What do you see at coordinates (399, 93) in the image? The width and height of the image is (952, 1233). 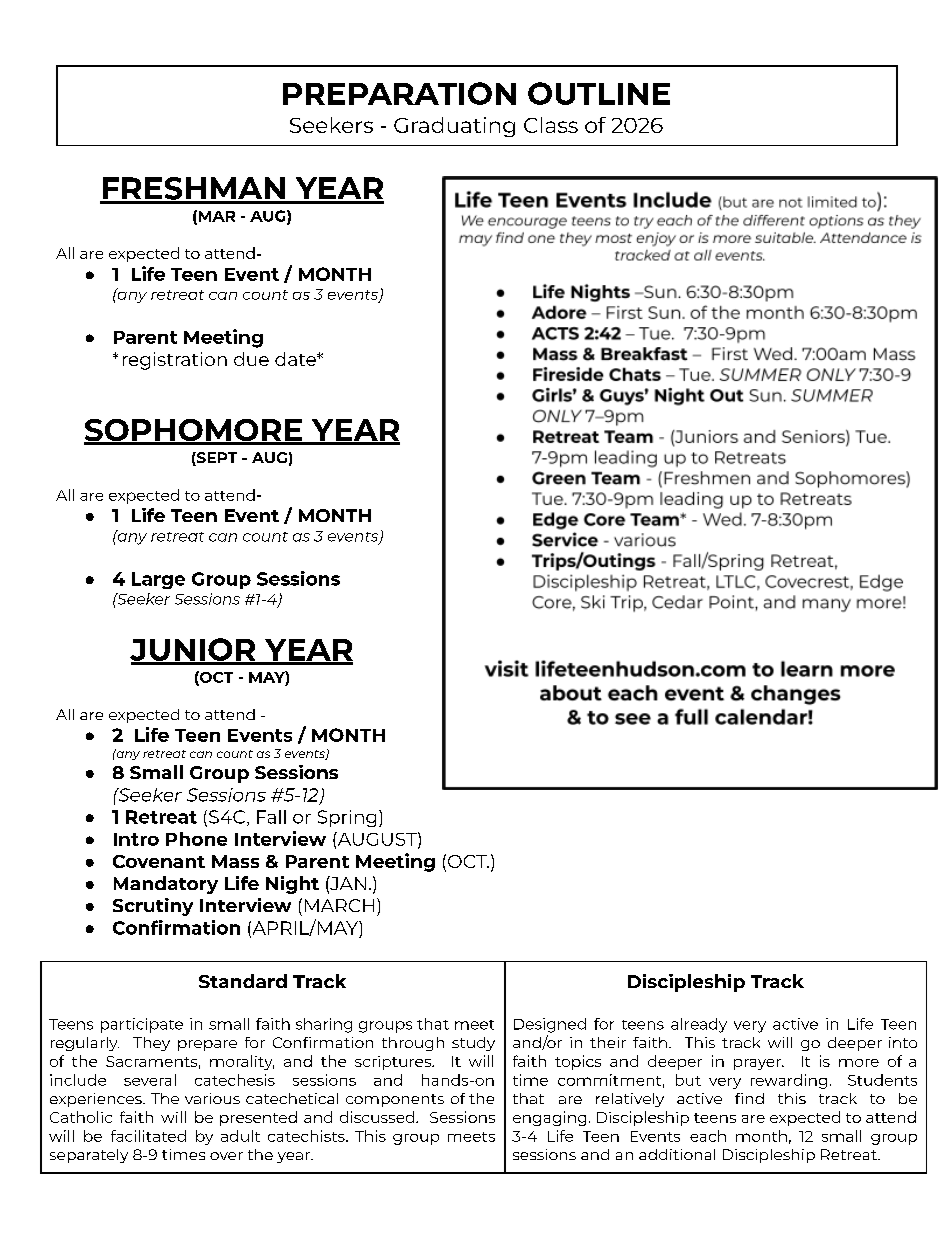 I see `PREPARATION` at bounding box center [399, 93].
